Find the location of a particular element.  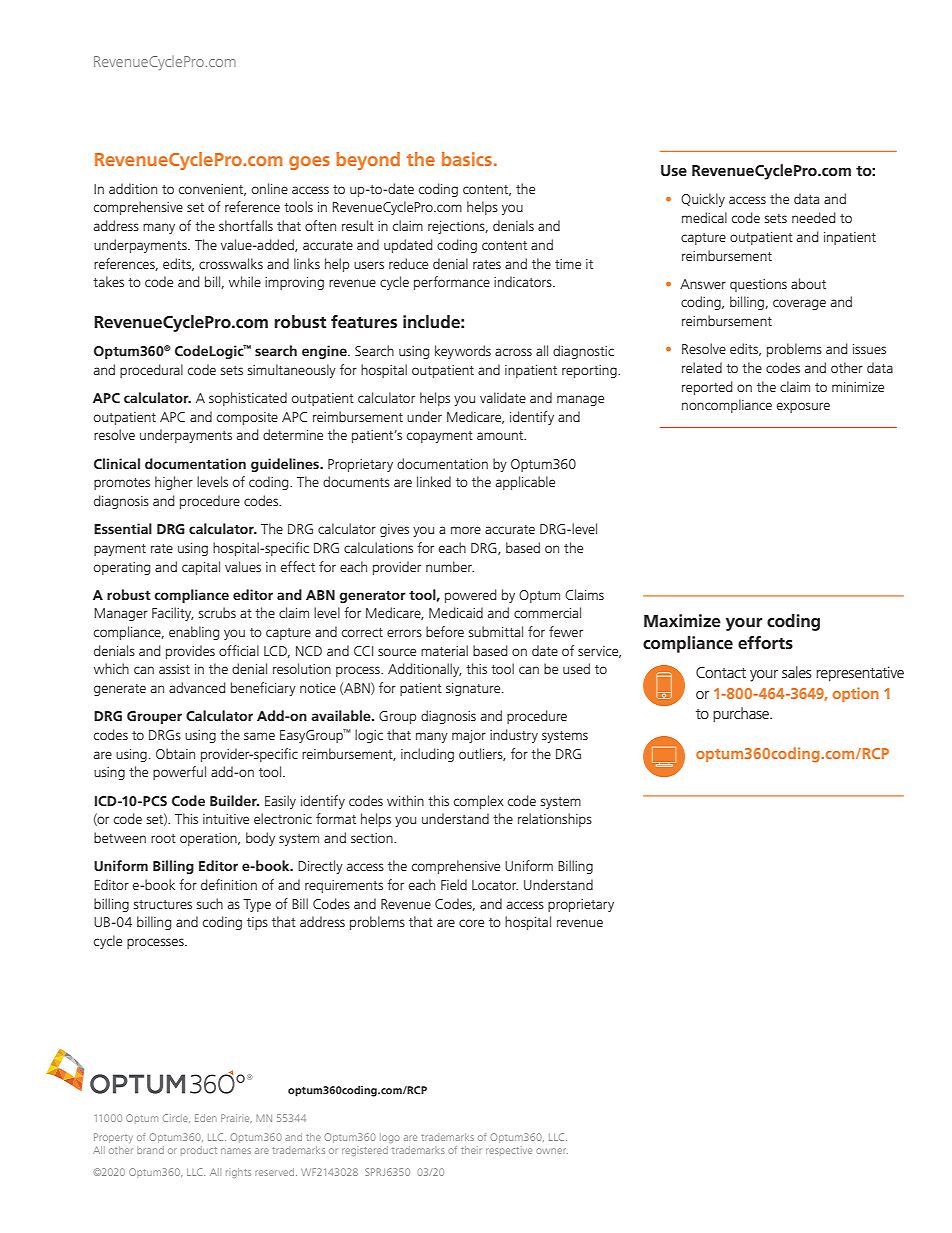

product is located at coordinates (199, 1151).
